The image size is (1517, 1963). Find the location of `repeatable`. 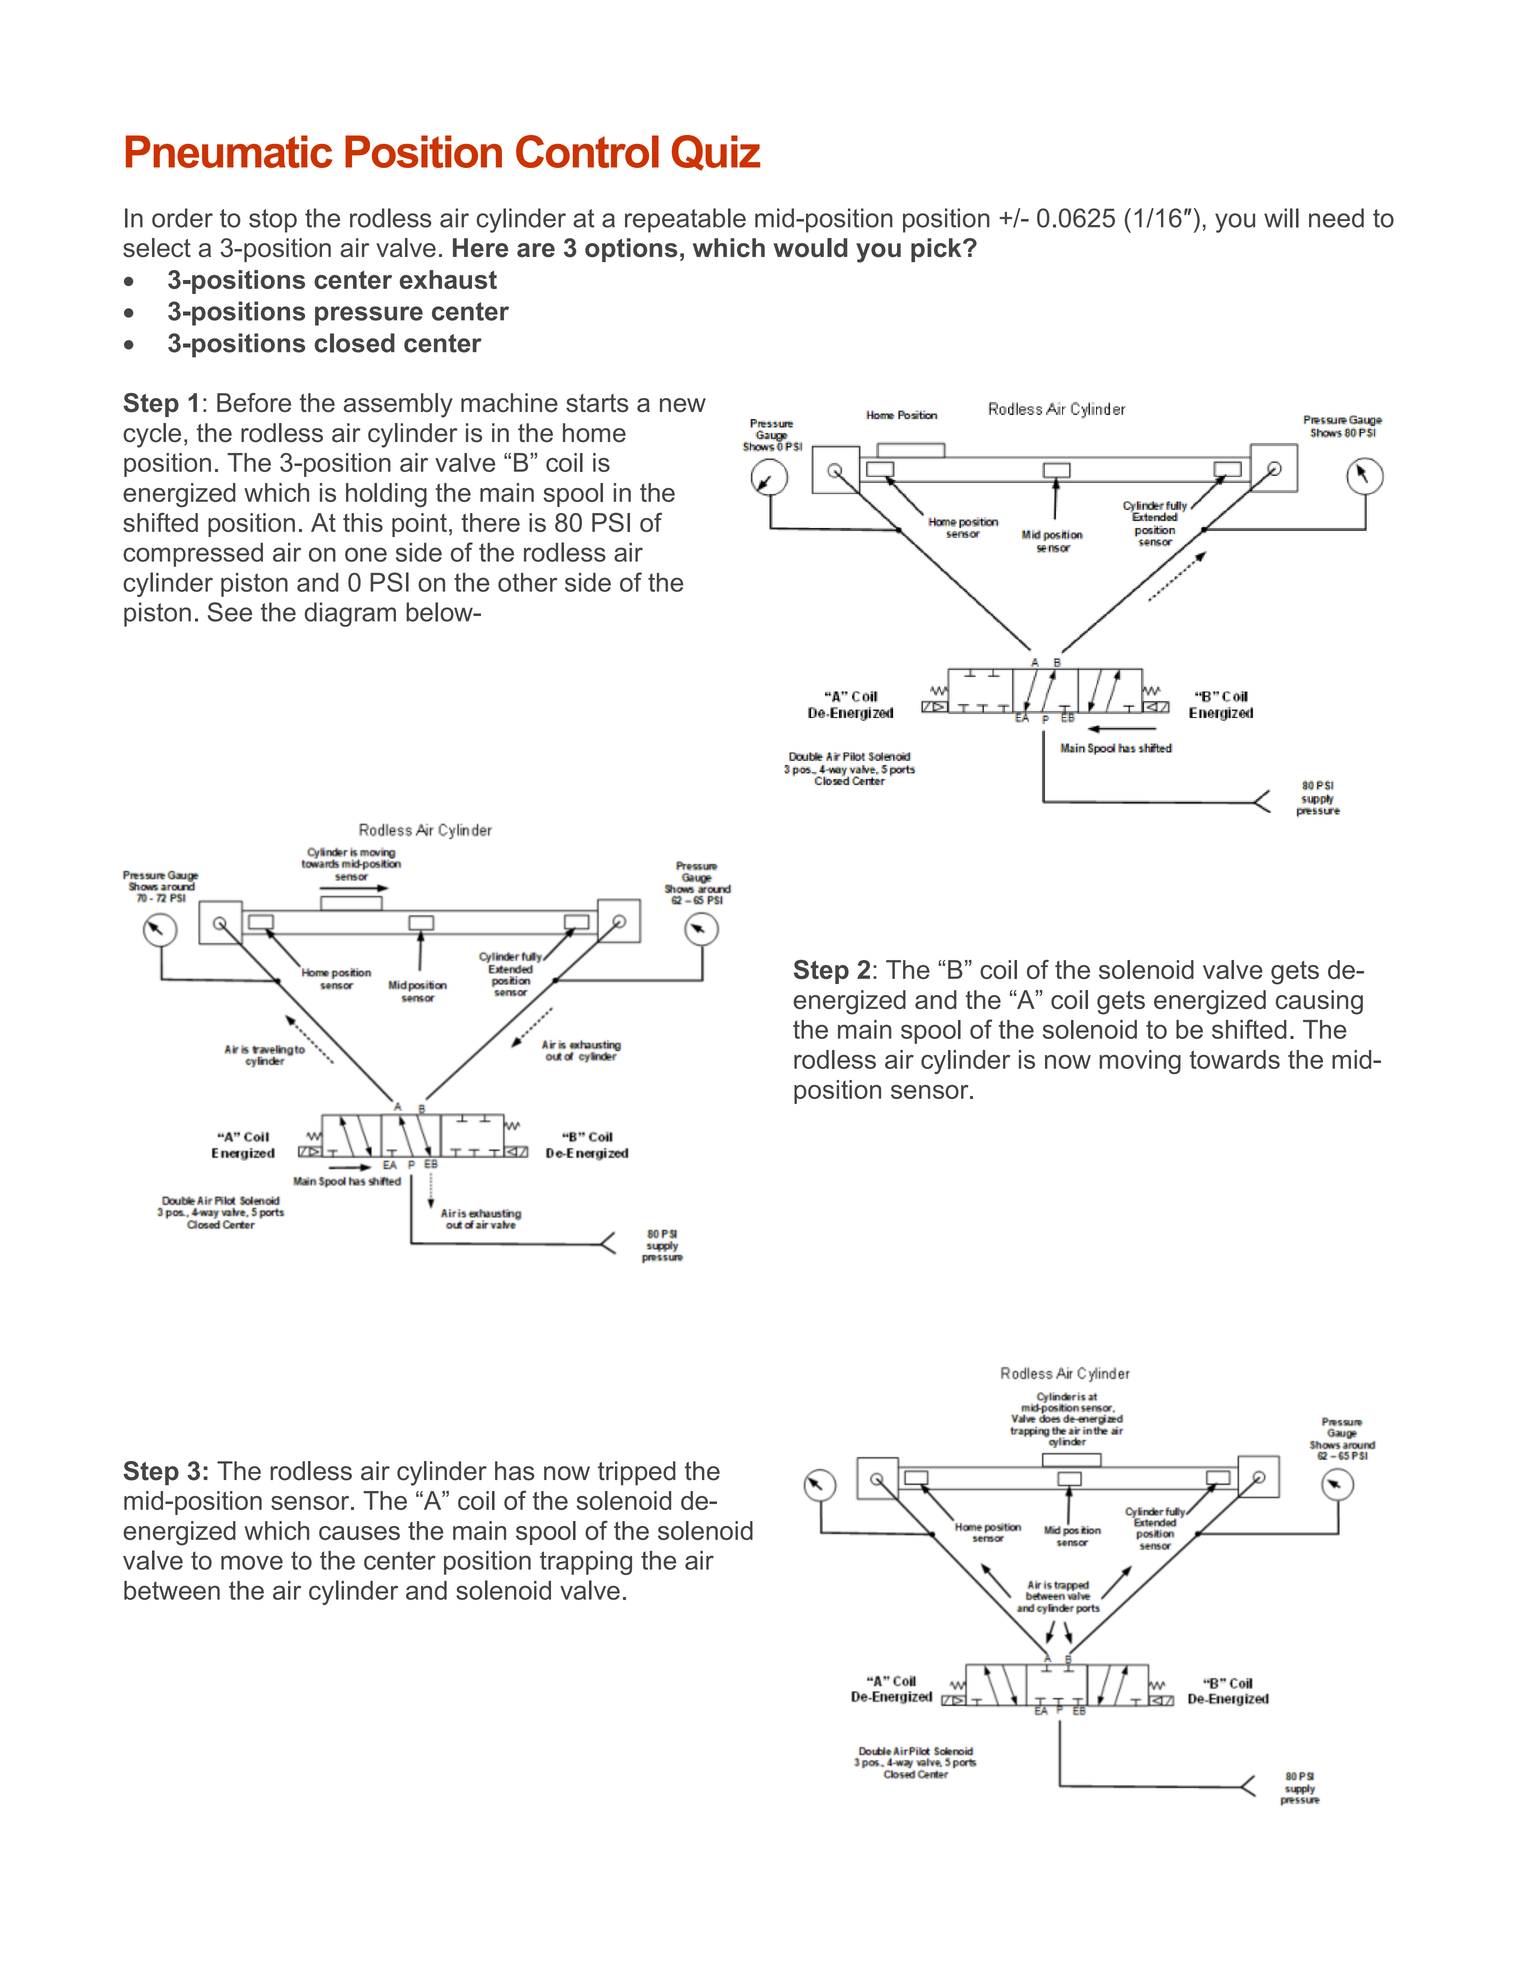

repeatable is located at coordinates (685, 220).
